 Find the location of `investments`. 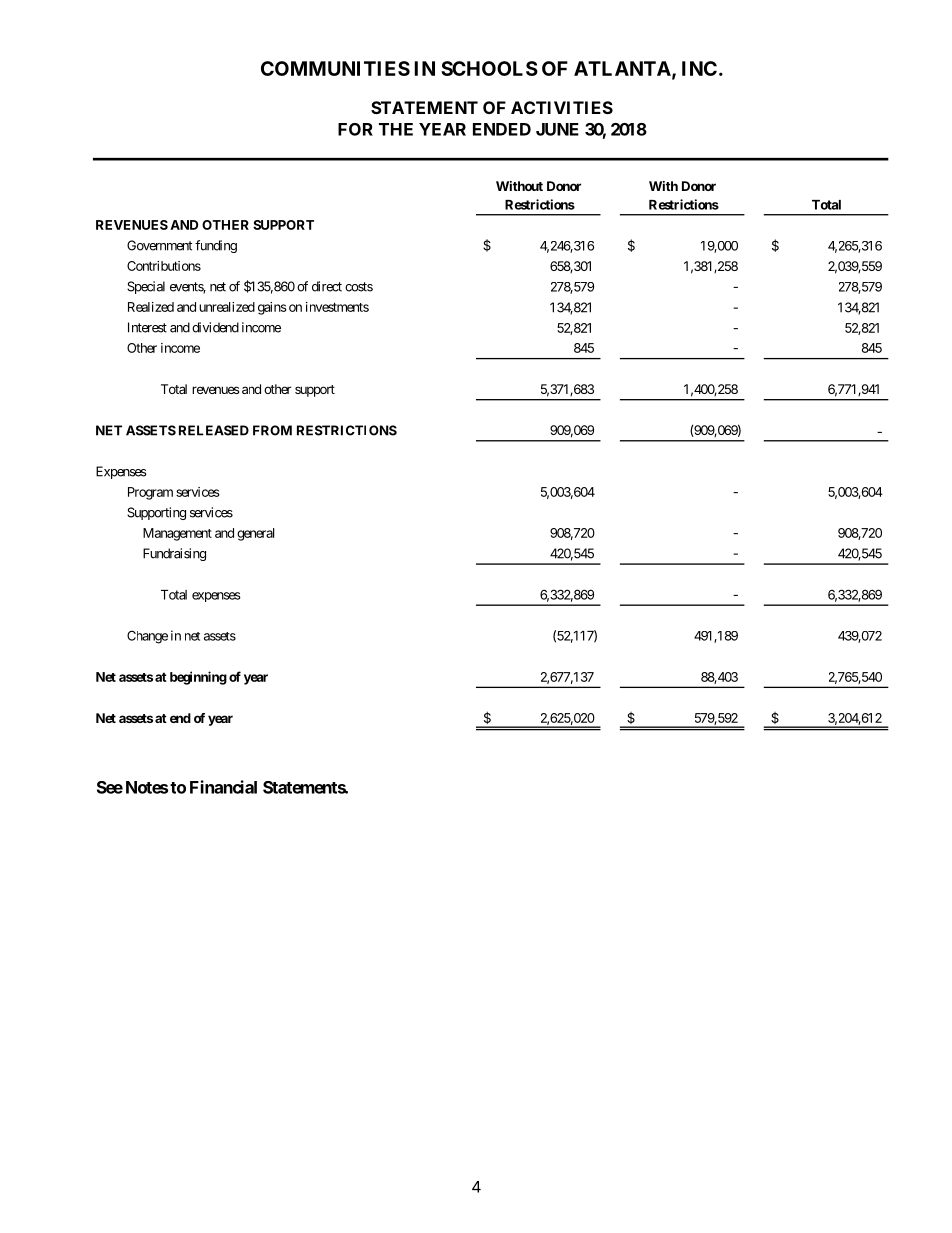

investments is located at coordinates (337, 307).
